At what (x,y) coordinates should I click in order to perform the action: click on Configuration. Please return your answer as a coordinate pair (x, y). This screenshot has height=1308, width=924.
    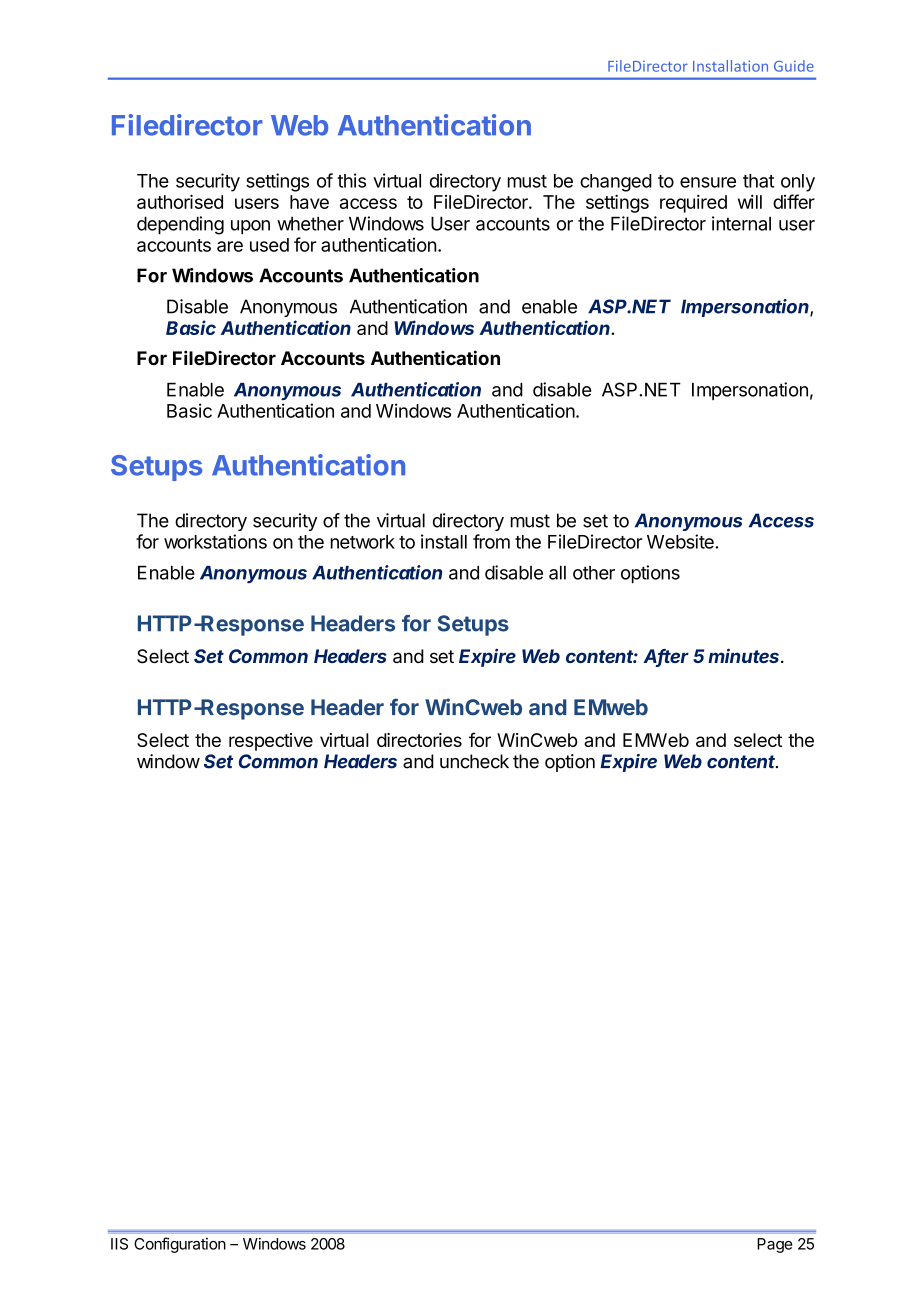
    Looking at the image, I should click on (180, 1245).
